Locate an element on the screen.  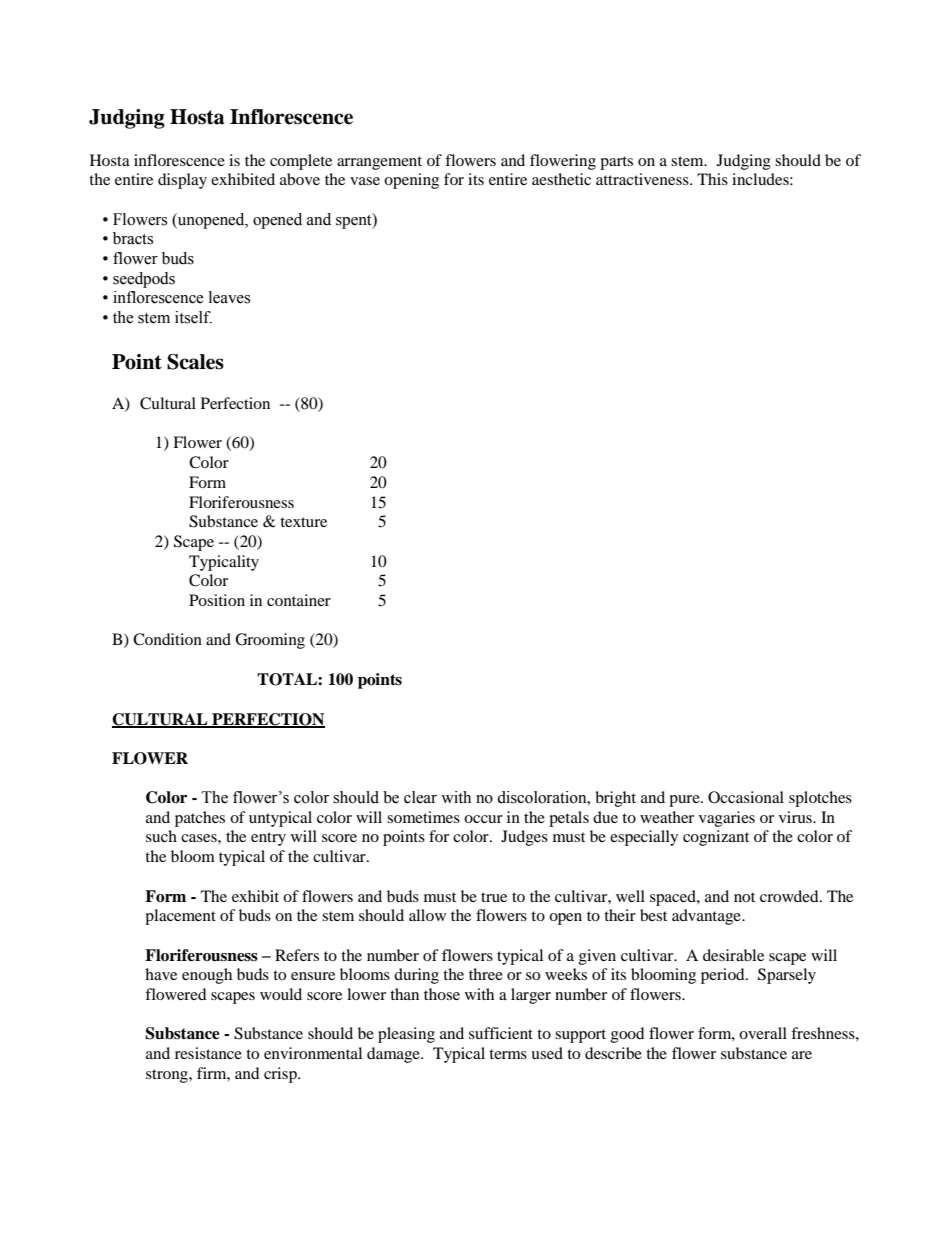
texture is located at coordinates (303, 522).
